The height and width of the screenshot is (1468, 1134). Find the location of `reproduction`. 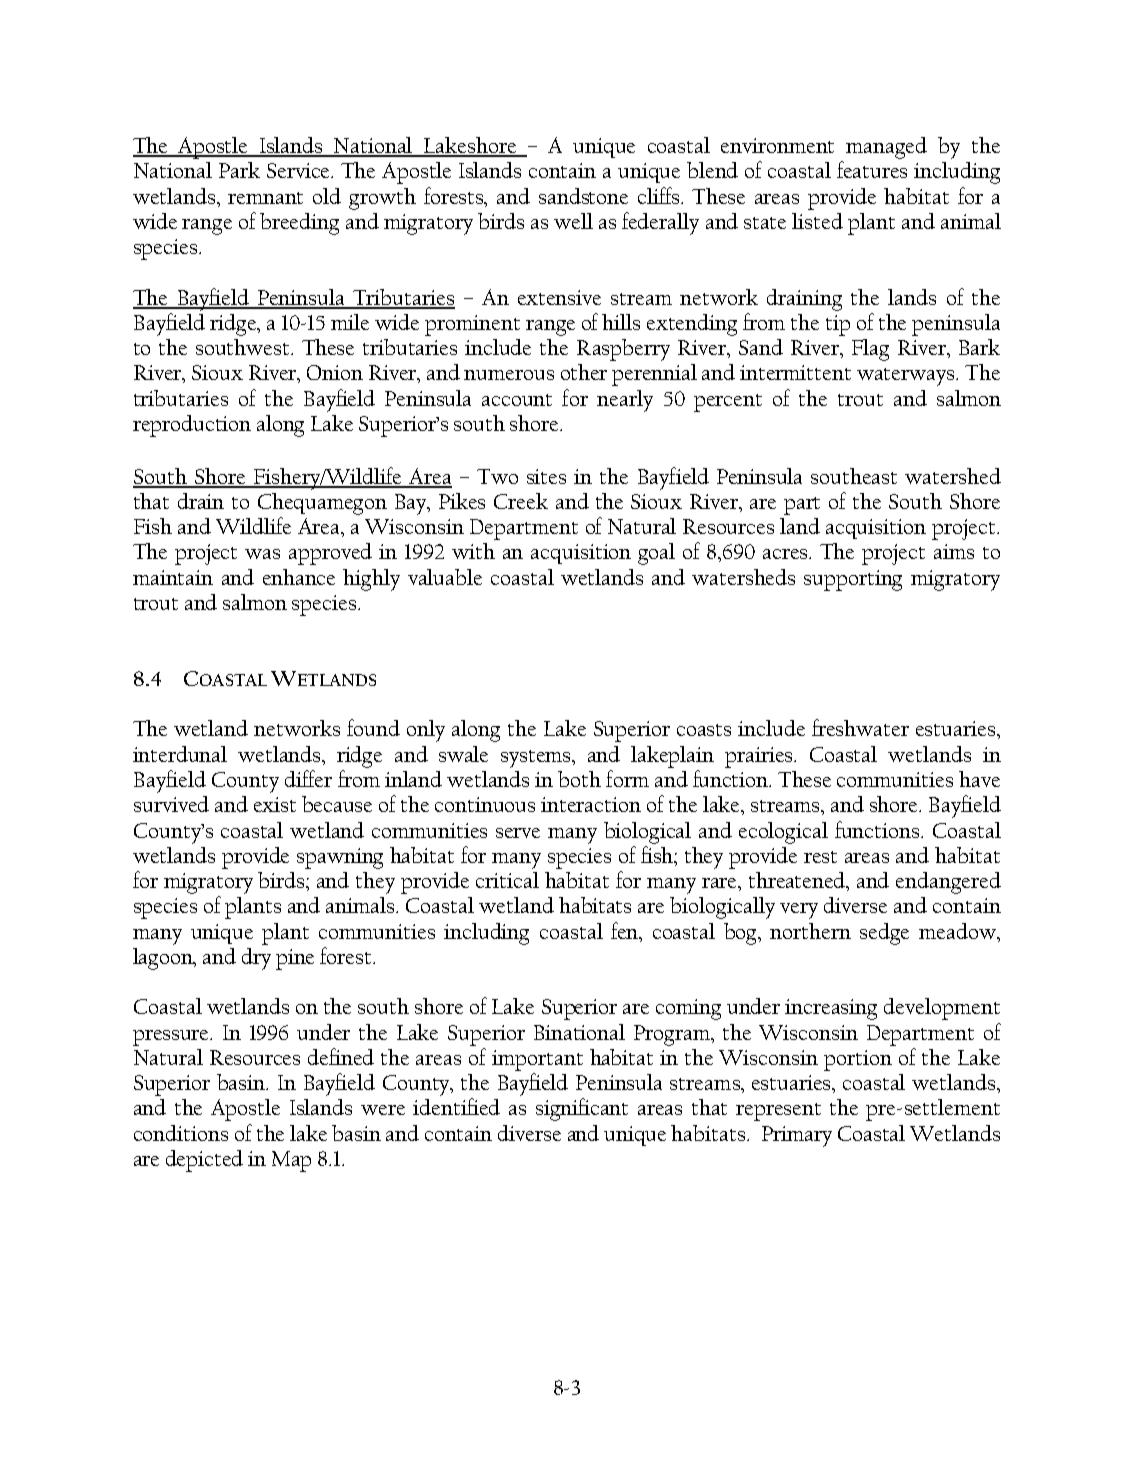

reproduction is located at coordinates (192, 426).
